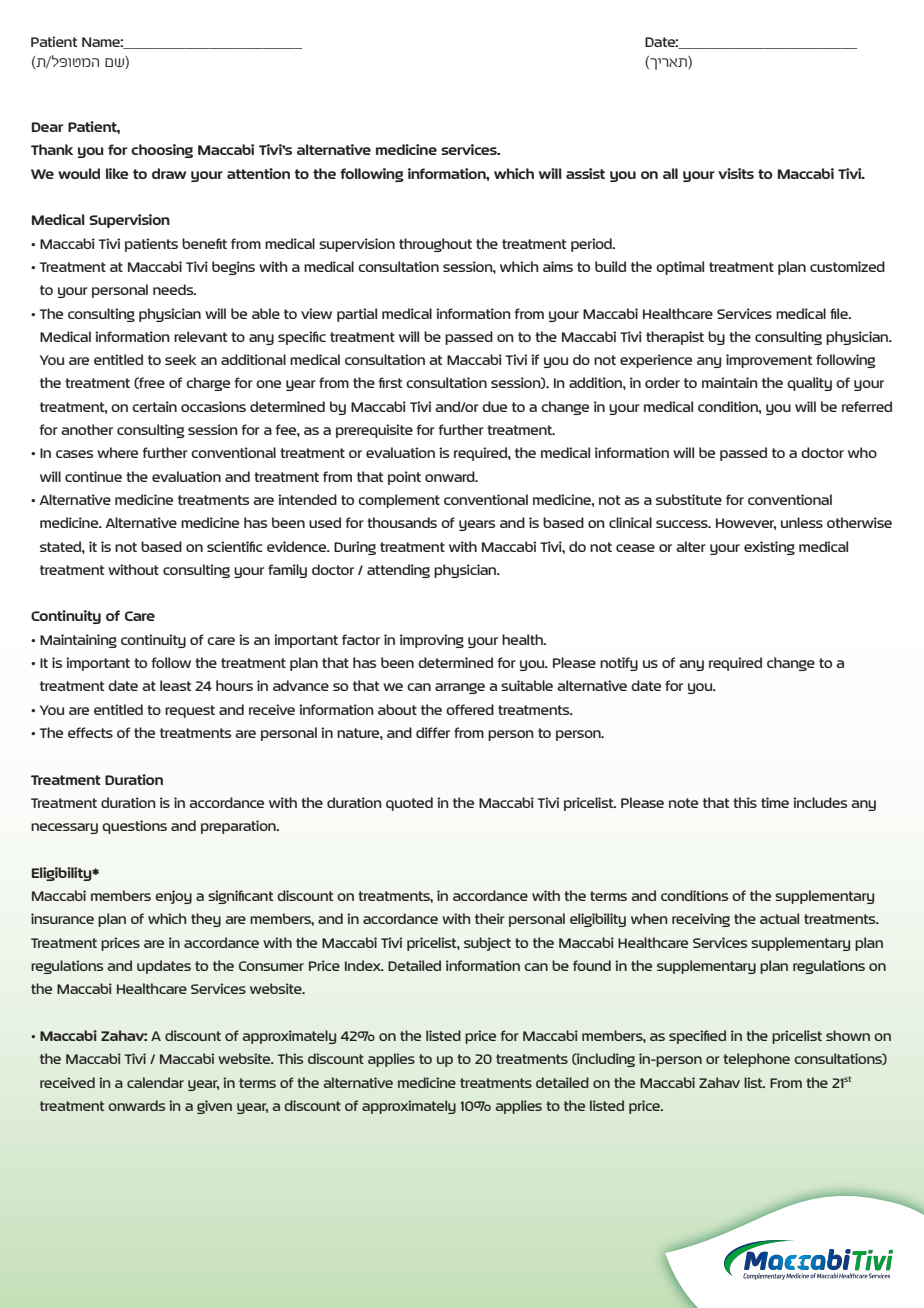  Describe the element at coordinates (190, 711) in the page. I see `request` at that location.
